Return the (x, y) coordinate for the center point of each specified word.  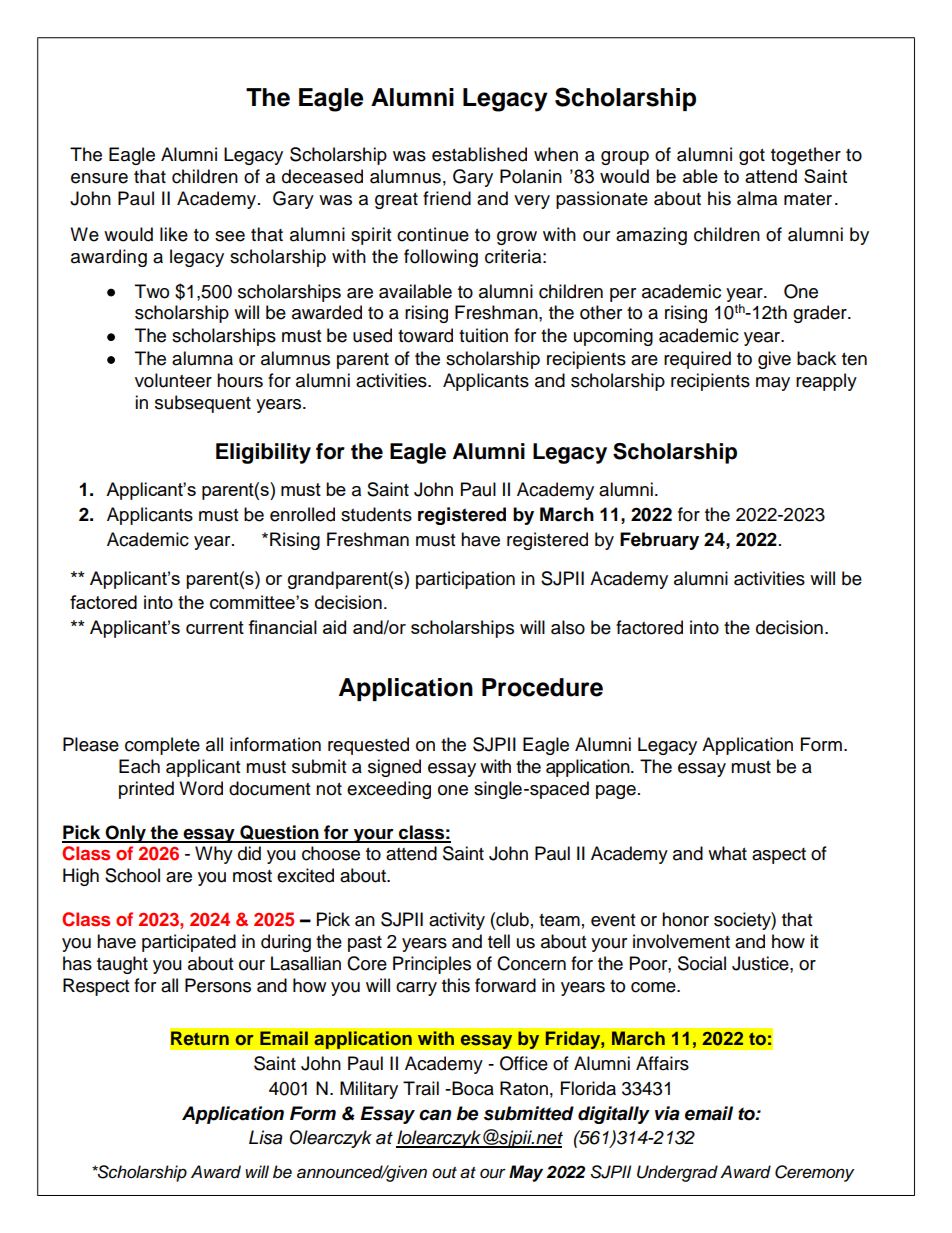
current (215, 627)
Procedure (542, 687)
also (568, 627)
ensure (99, 178)
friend (447, 198)
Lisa (265, 1137)
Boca (472, 1088)
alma (757, 198)
